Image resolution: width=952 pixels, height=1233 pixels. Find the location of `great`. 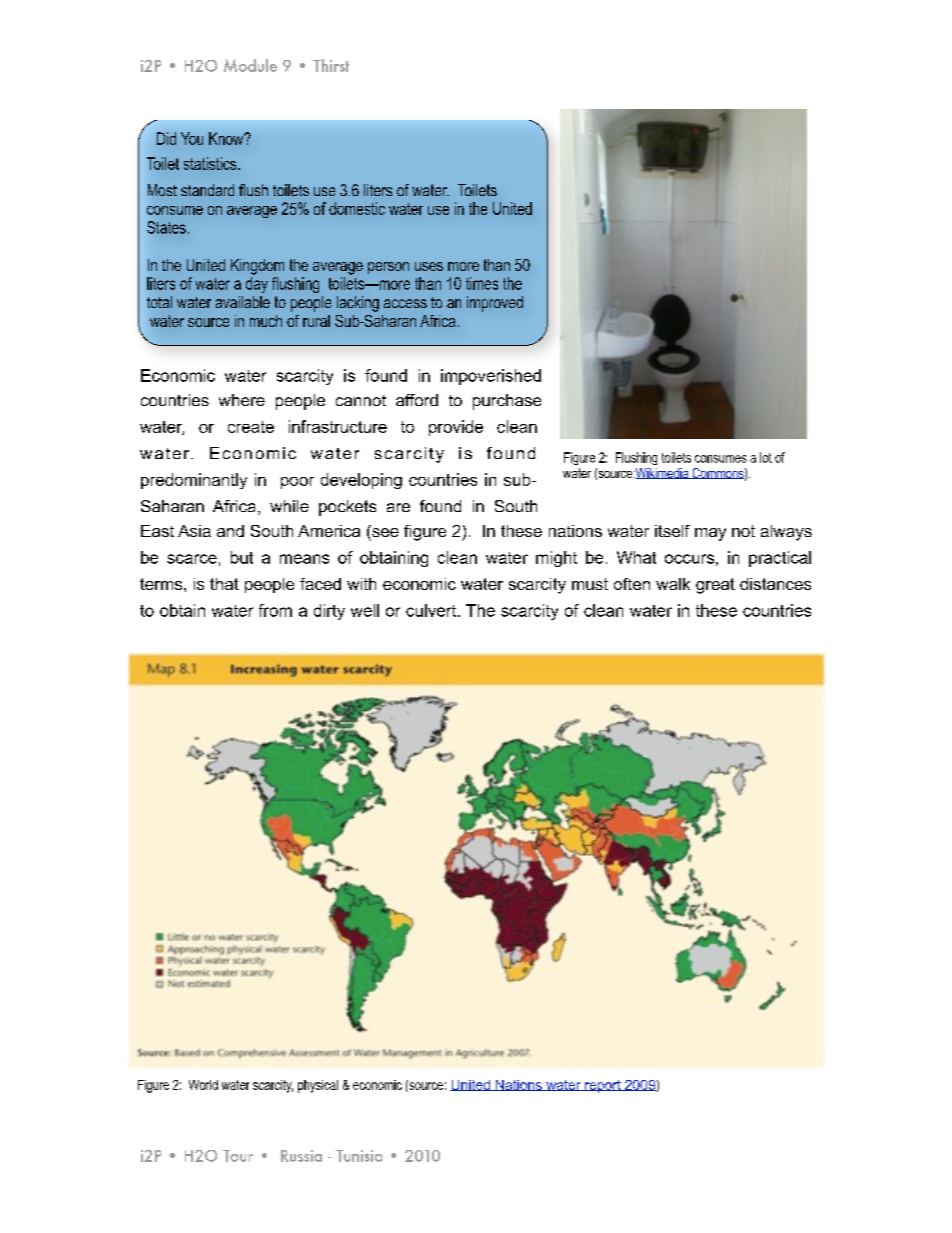

great is located at coordinates (715, 586).
